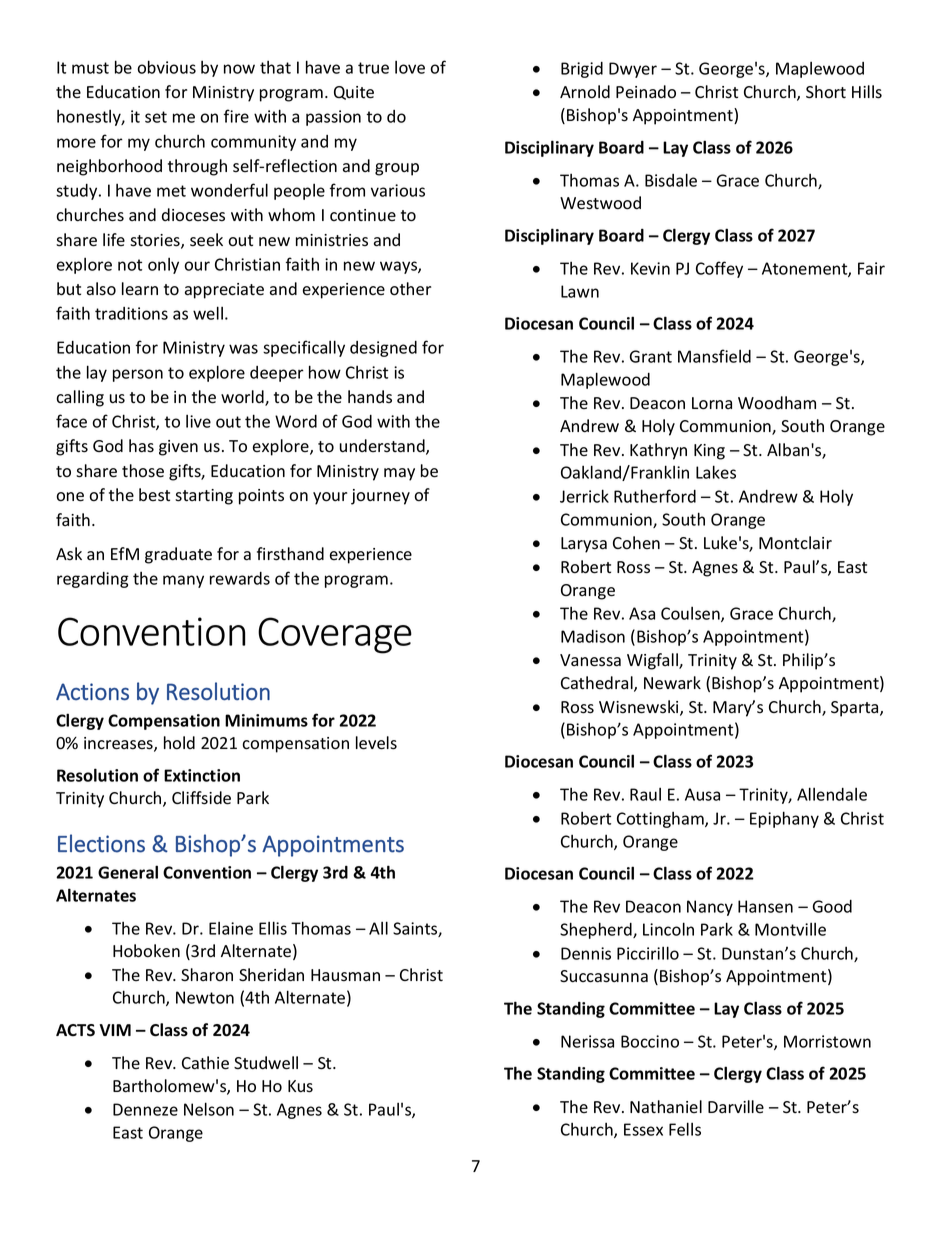  Describe the element at coordinates (156, 117) in the document. I see `set` at that location.
